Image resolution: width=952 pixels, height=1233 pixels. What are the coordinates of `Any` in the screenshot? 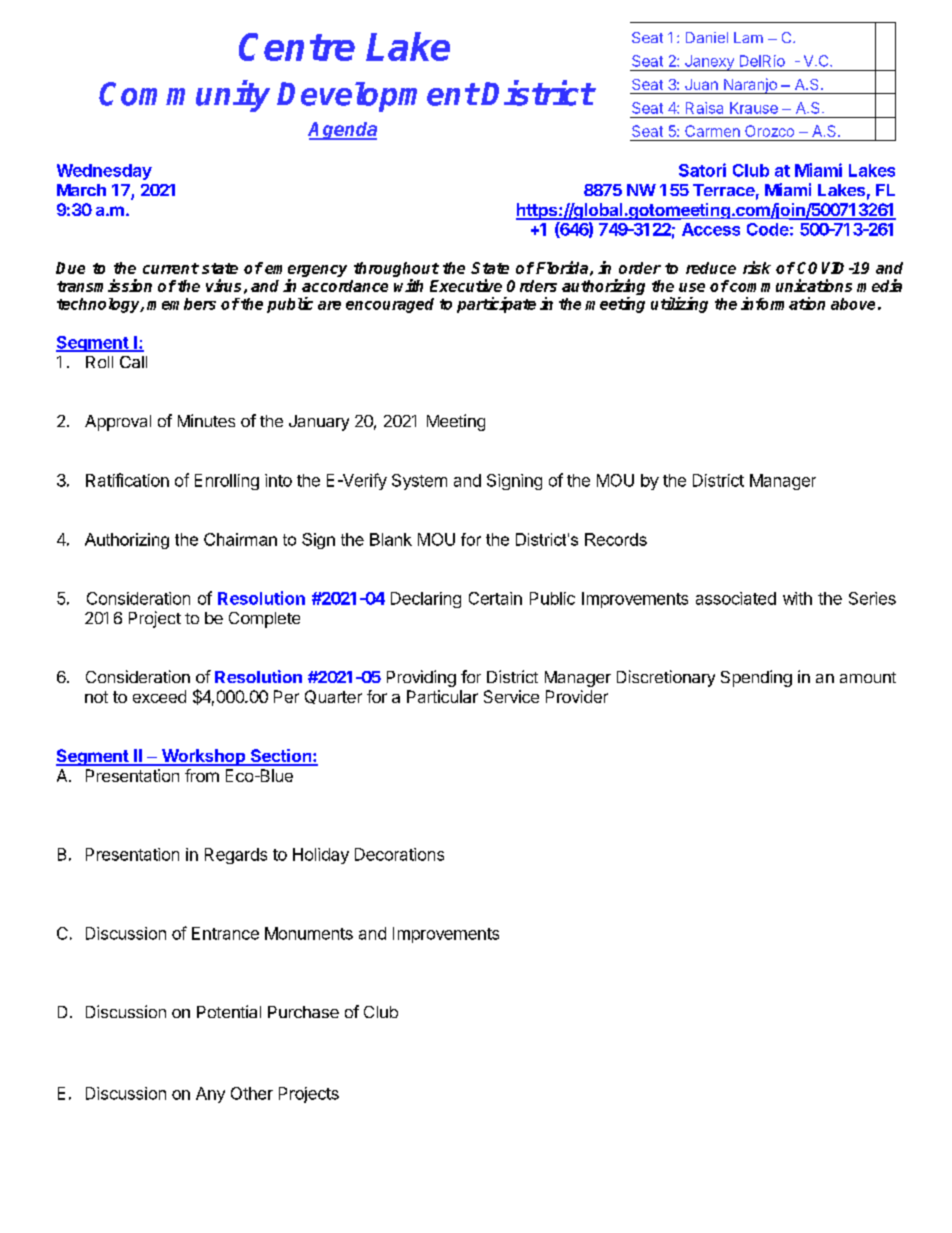 It's located at (210, 1095).
